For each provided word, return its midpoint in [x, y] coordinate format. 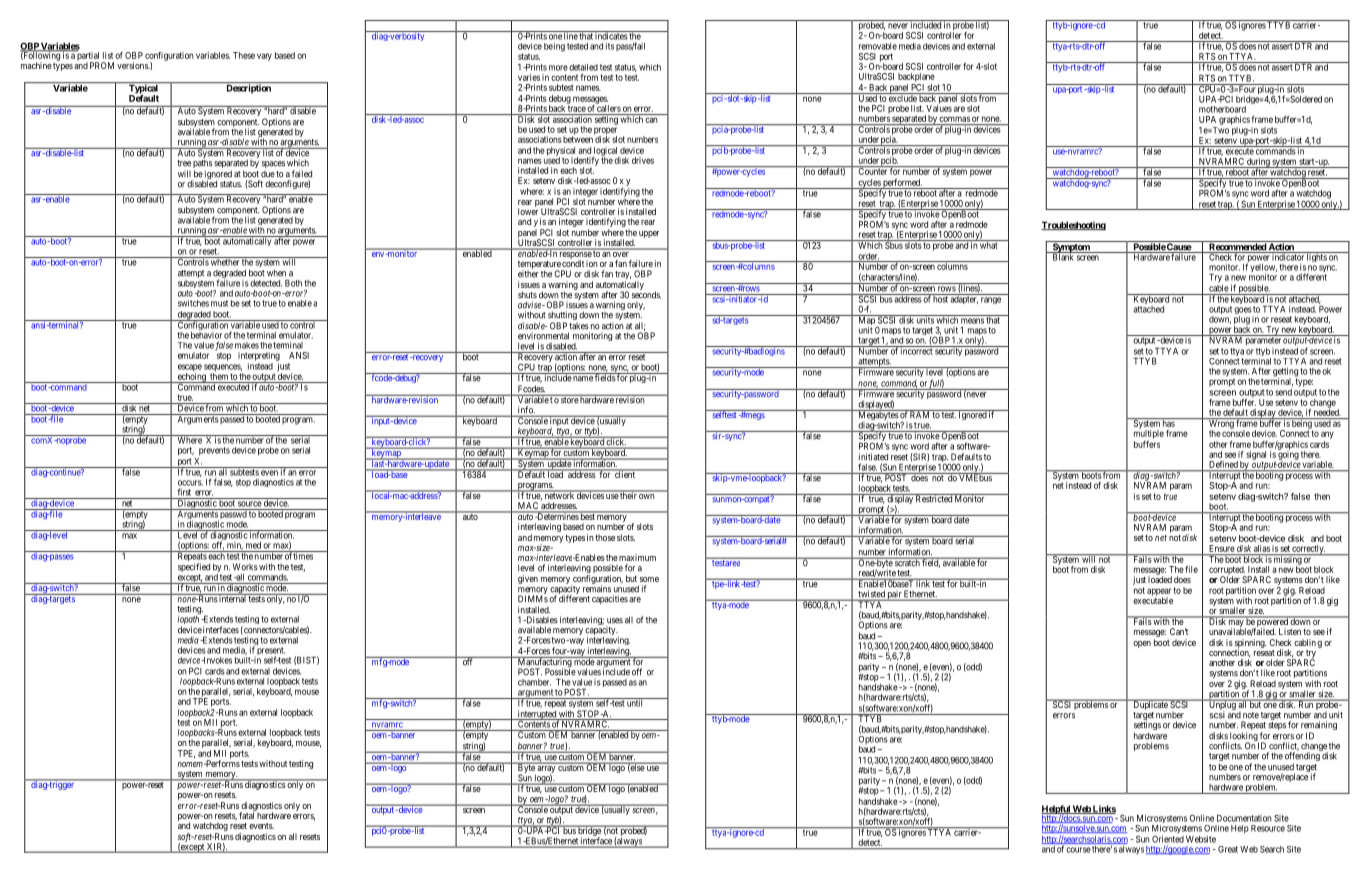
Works [245, 567]
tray [623, 276]
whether [225, 261]
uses [615, 621]
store [569, 399]
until [635, 702]
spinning [1250, 644]
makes [247, 345]
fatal [247, 814]
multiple [1149, 434]
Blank [1063, 256]
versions [133, 65]
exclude [902, 97]
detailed [583, 67]
